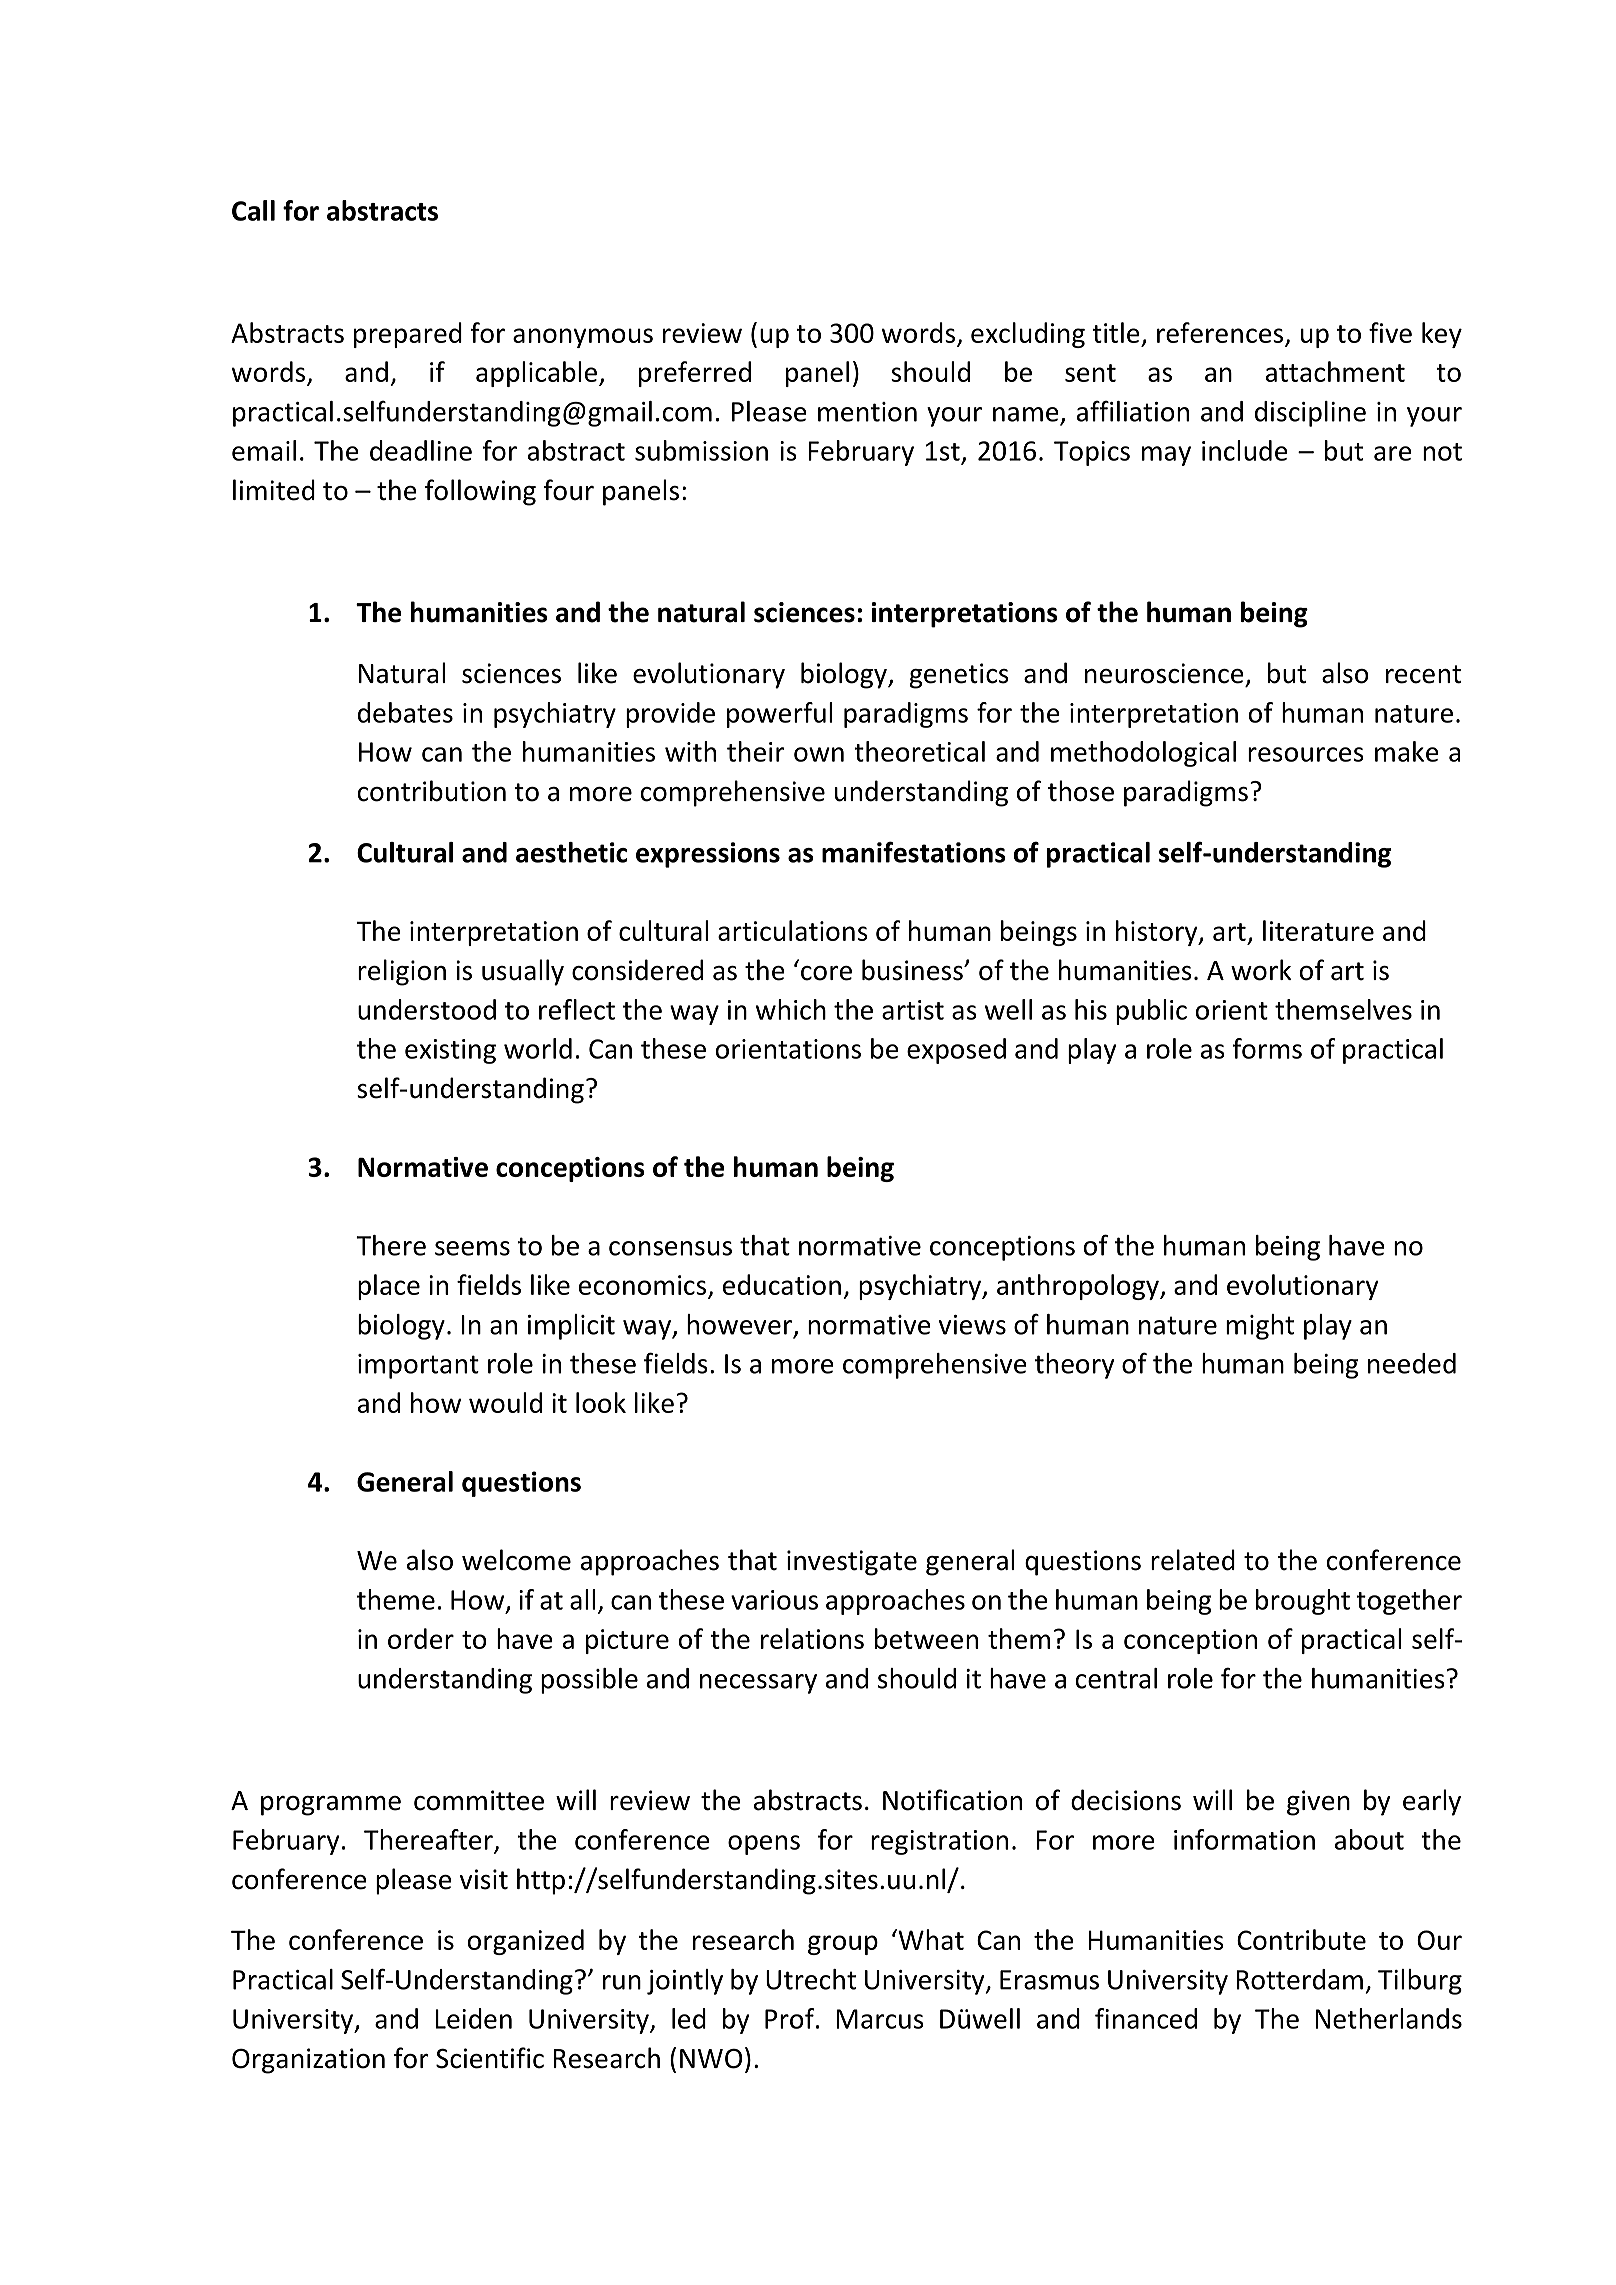 This screenshot has height=2285, width=1616. What do you see at coordinates (1306, 754) in the screenshot?
I see `resources` at bounding box center [1306, 754].
